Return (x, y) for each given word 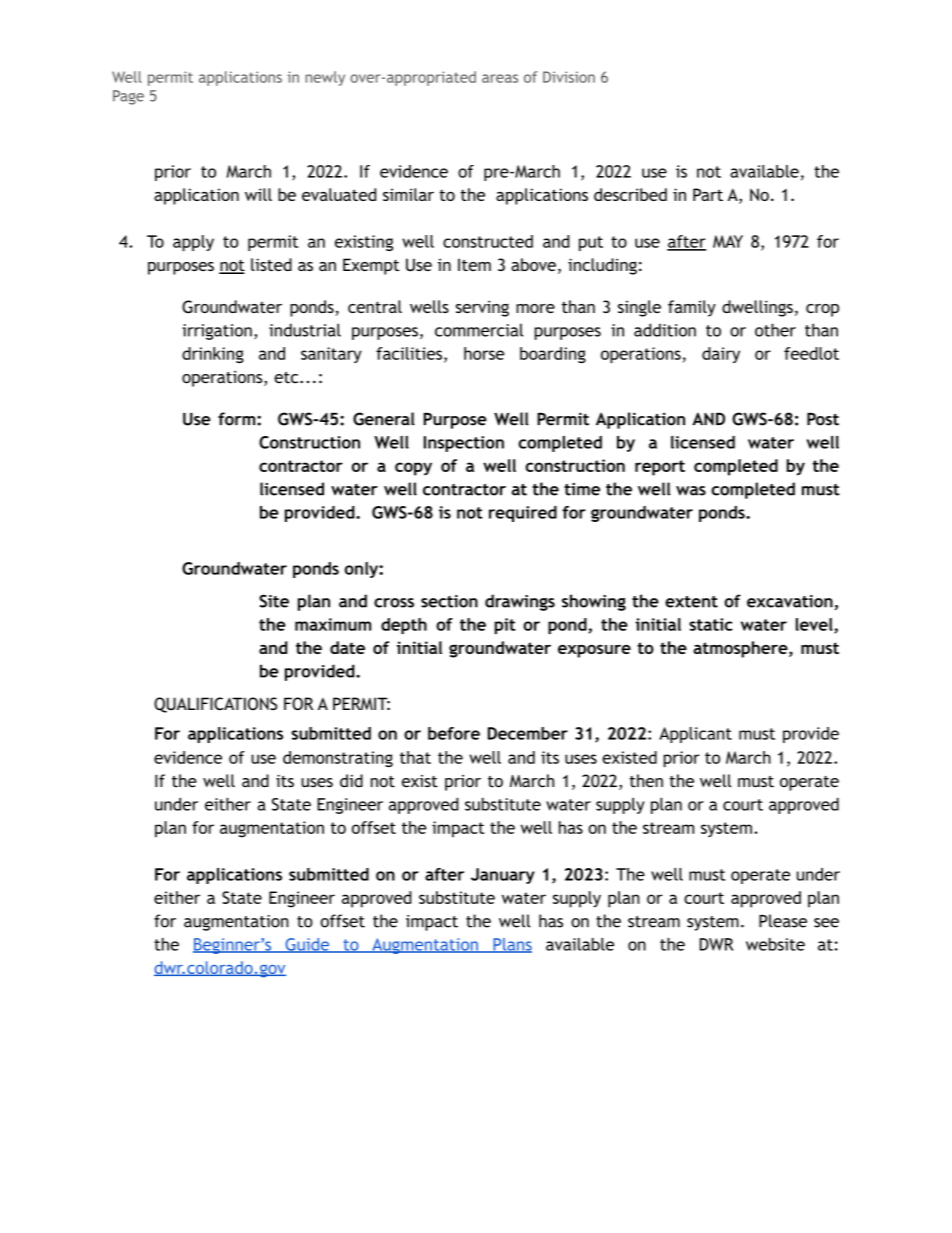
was (691, 491)
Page (128, 97)
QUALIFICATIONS (215, 705)
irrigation (217, 332)
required (523, 514)
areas (500, 78)
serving (482, 308)
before (454, 733)
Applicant (695, 735)
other (775, 330)
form (238, 419)
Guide (307, 945)
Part (708, 194)
